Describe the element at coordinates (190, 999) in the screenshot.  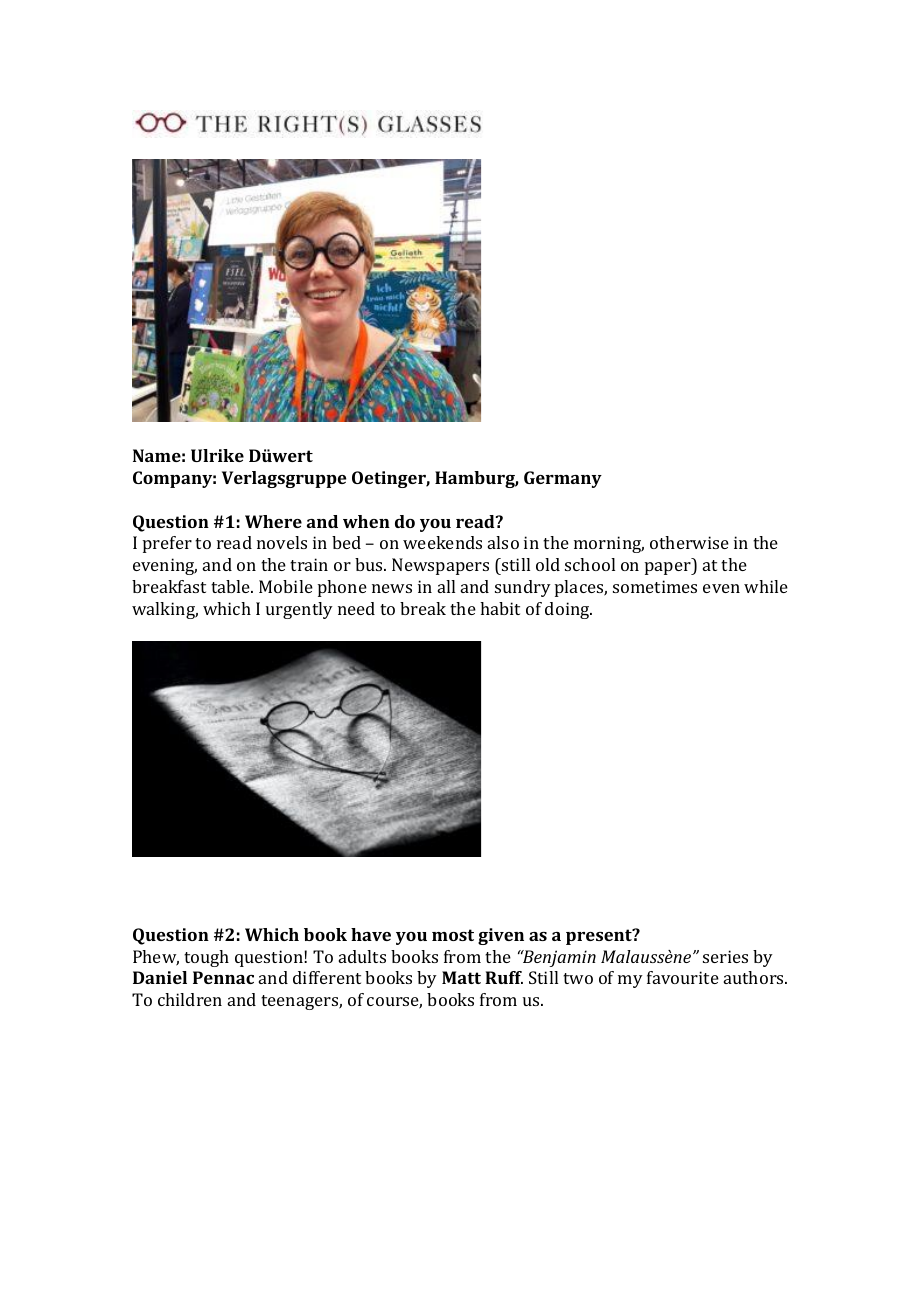
I see `children` at that location.
